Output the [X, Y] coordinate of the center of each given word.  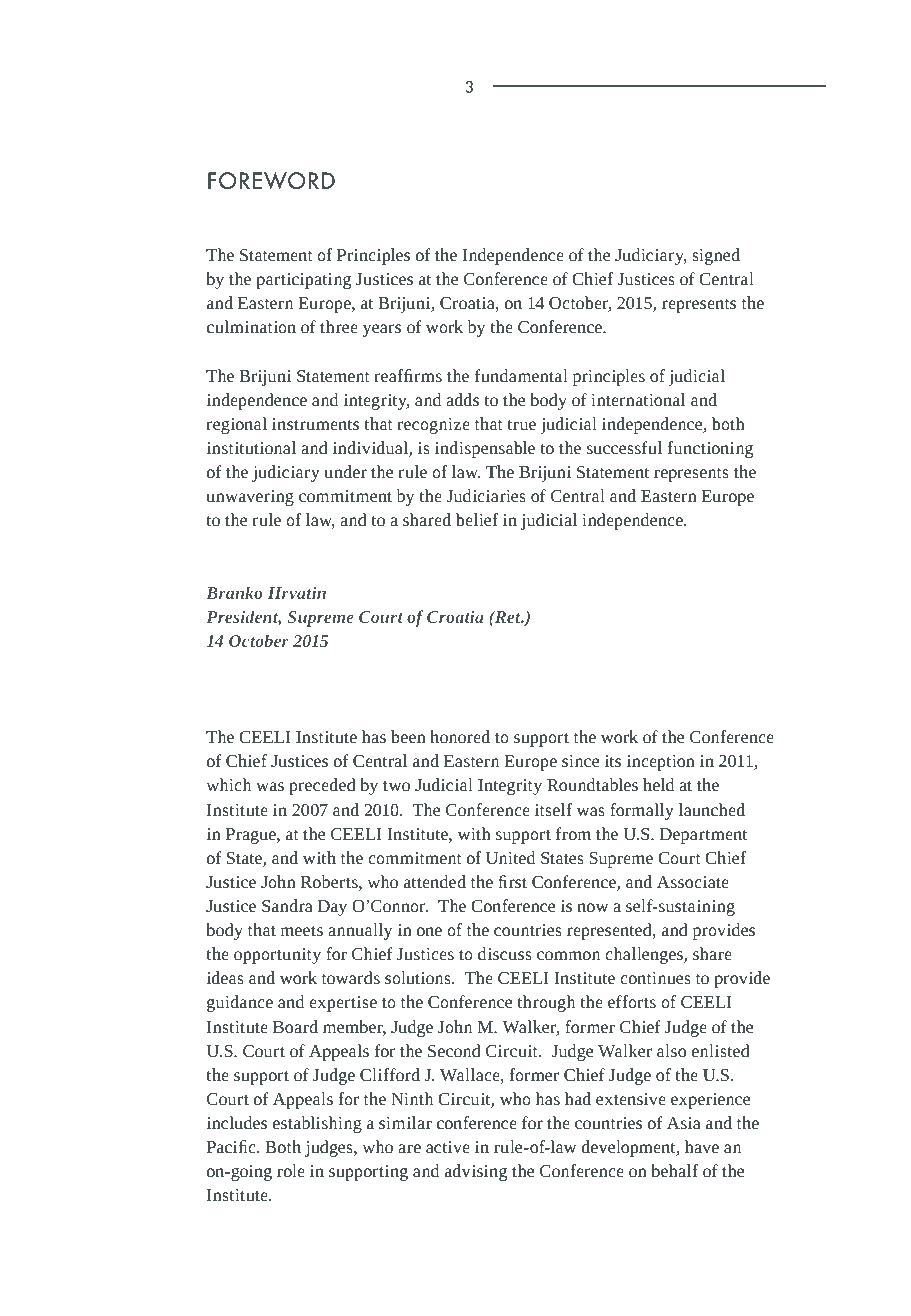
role [291, 1170]
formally [642, 811]
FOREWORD [271, 181]
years [382, 330]
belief [477, 519]
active [448, 1147]
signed [716, 256]
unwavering [250, 498]
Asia [684, 1123]
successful [624, 447]
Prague [252, 836]
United [510, 857]
